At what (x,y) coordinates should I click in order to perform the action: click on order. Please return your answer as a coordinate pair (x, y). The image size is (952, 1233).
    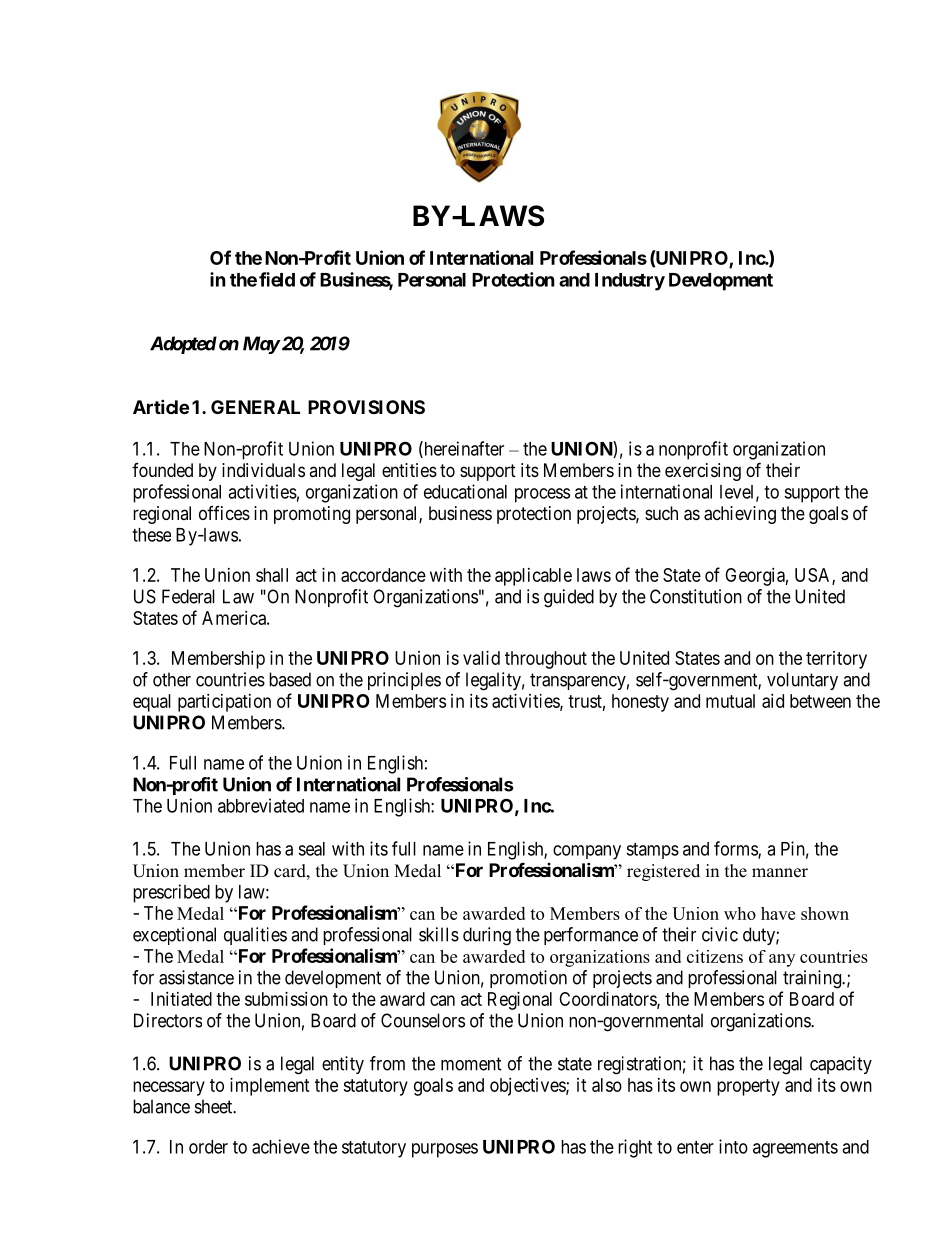
    Looking at the image, I should click on (208, 1147).
